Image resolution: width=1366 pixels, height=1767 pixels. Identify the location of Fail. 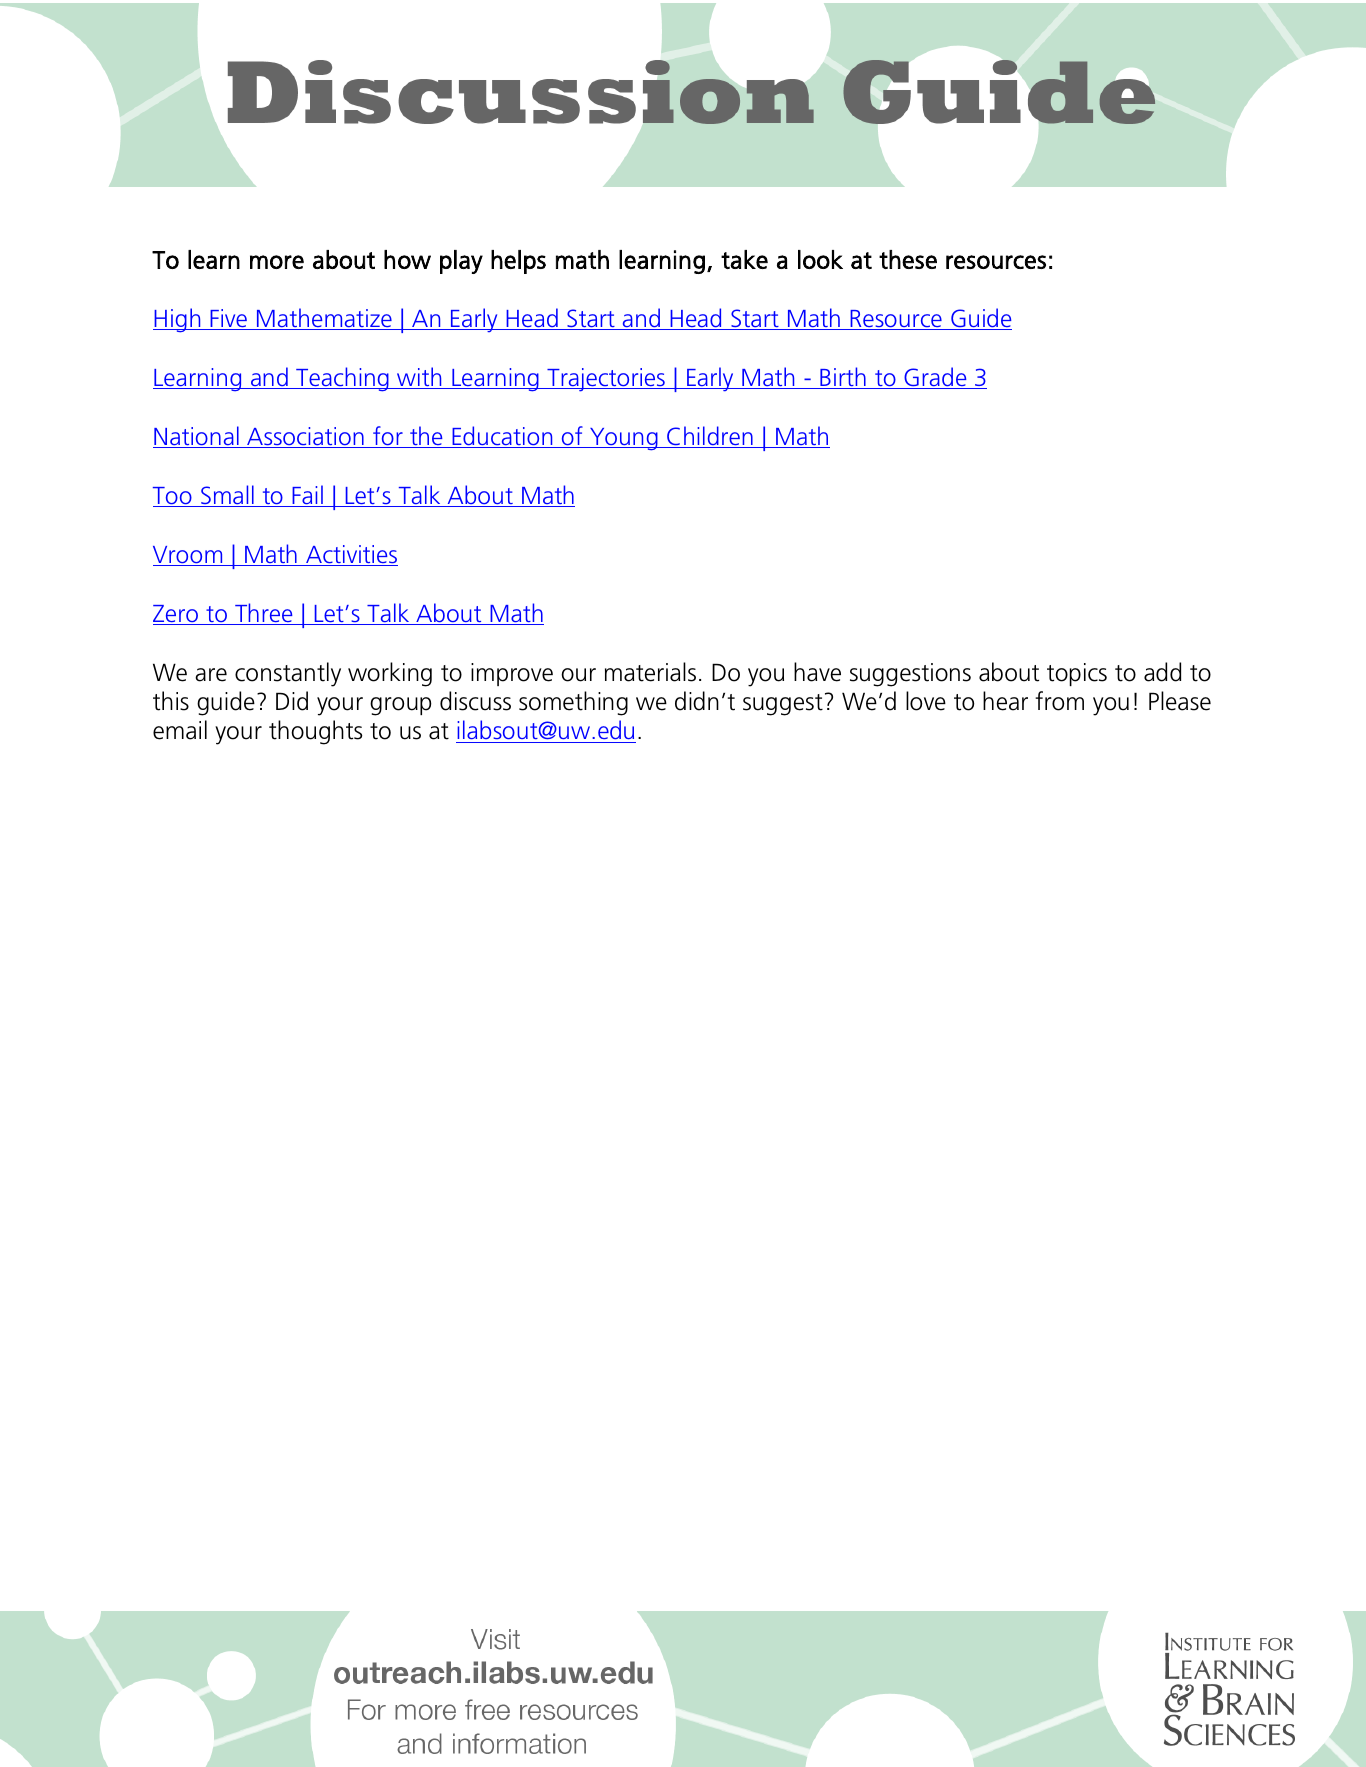
(307, 496).
